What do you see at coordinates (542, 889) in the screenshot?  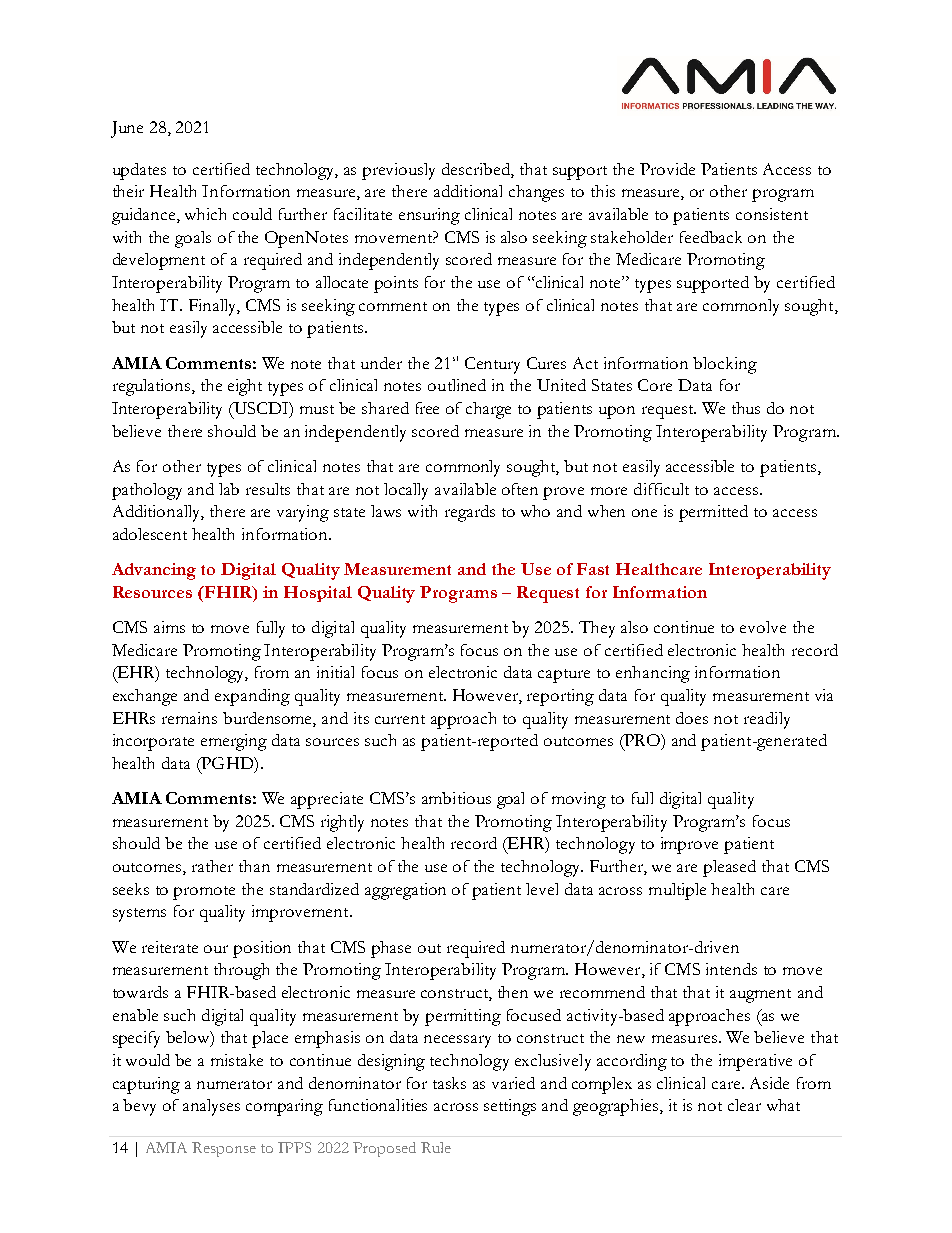 I see `level` at bounding box center [542, 889].
